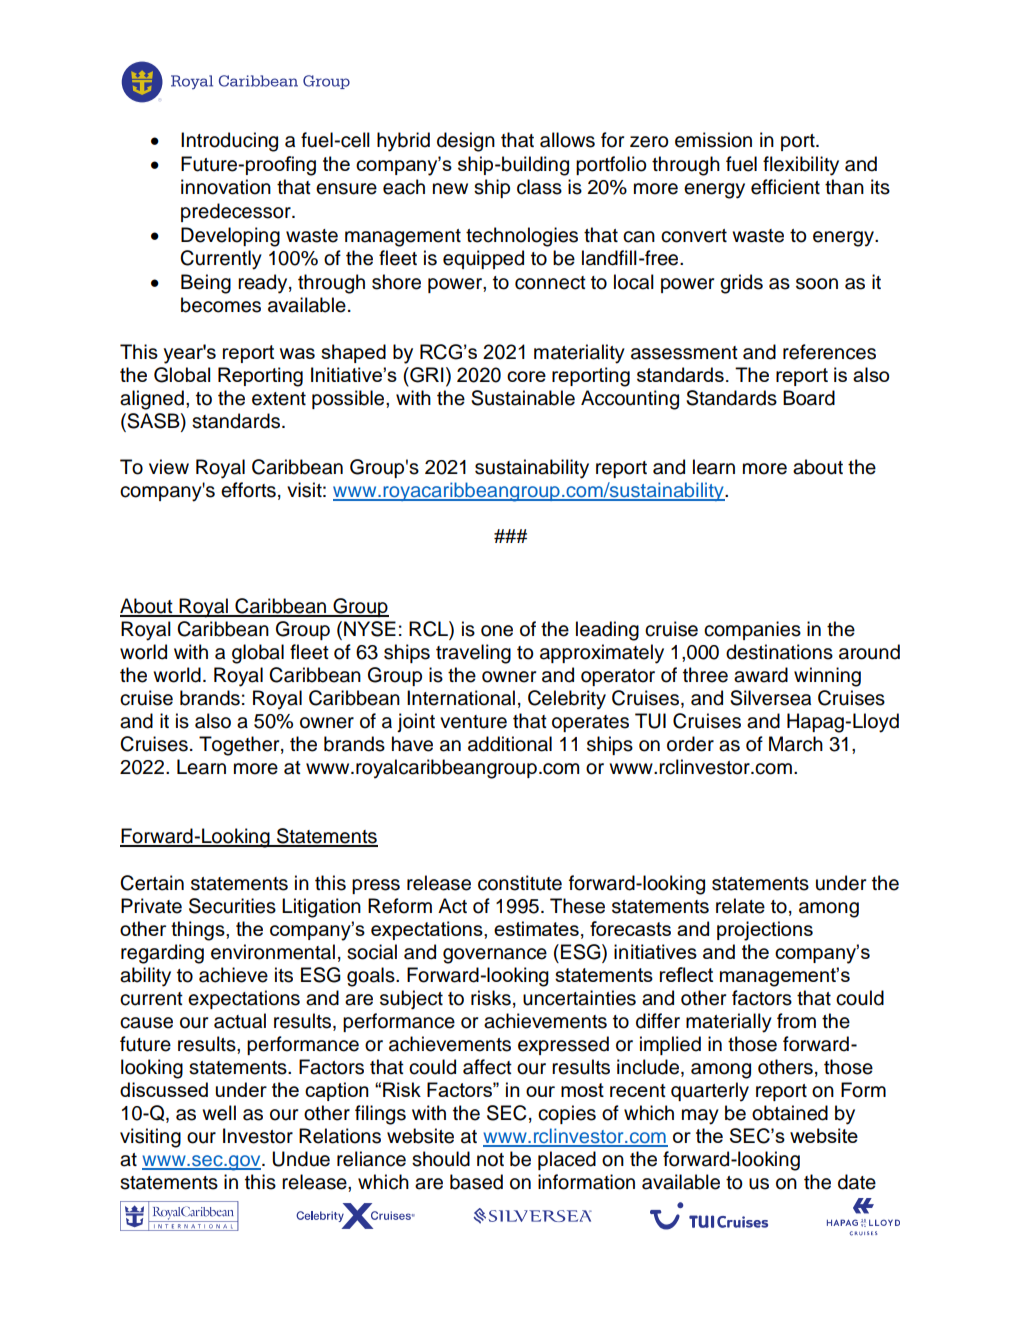 The height and width of the screenshot is (1321, 1021). What do you see at coordinates (801, 166) in the screenshot?
I see `flexibility` at bounding box center [801, 166].
